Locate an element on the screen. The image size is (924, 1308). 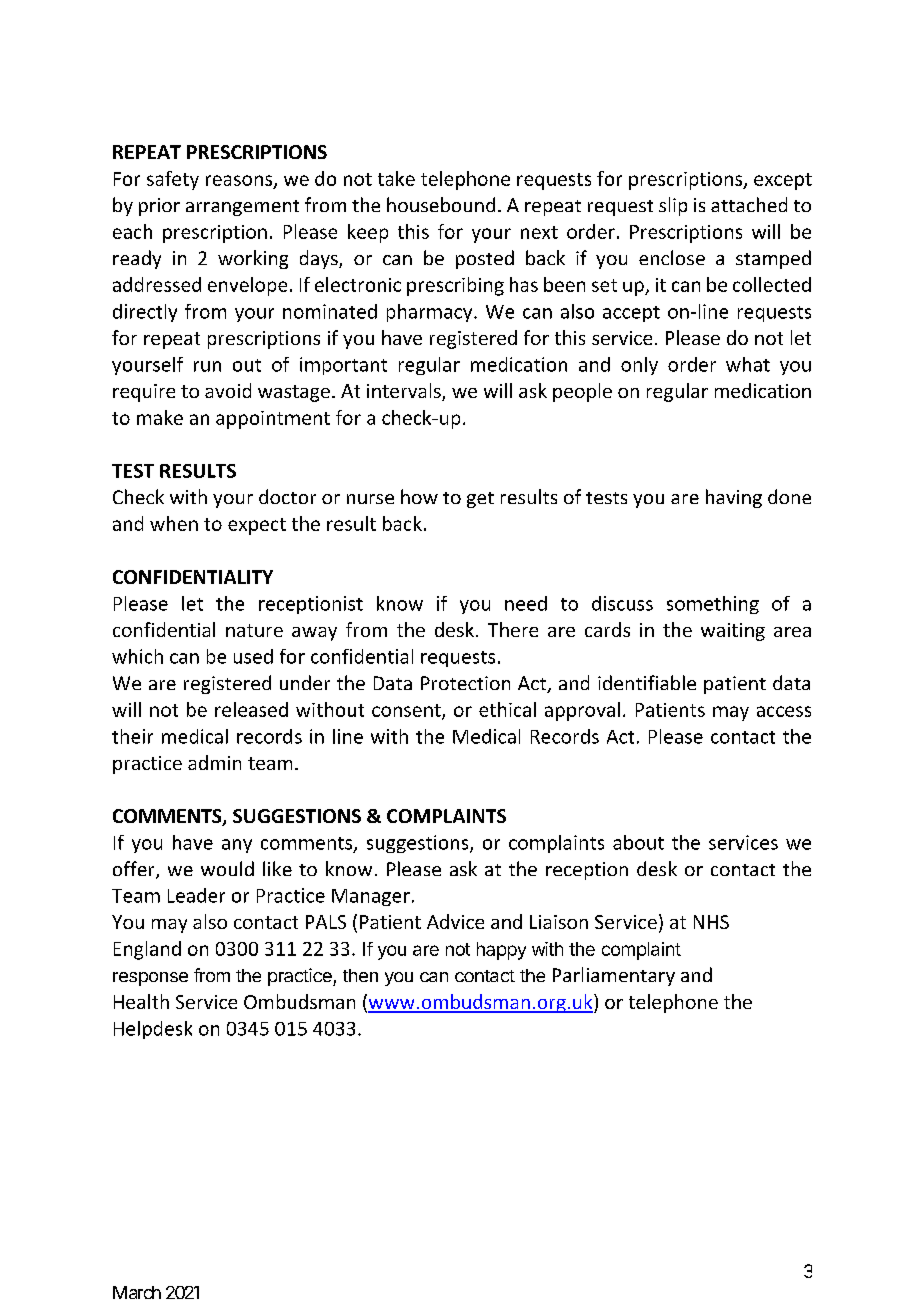
March is located at coordinates (137, 1292).
